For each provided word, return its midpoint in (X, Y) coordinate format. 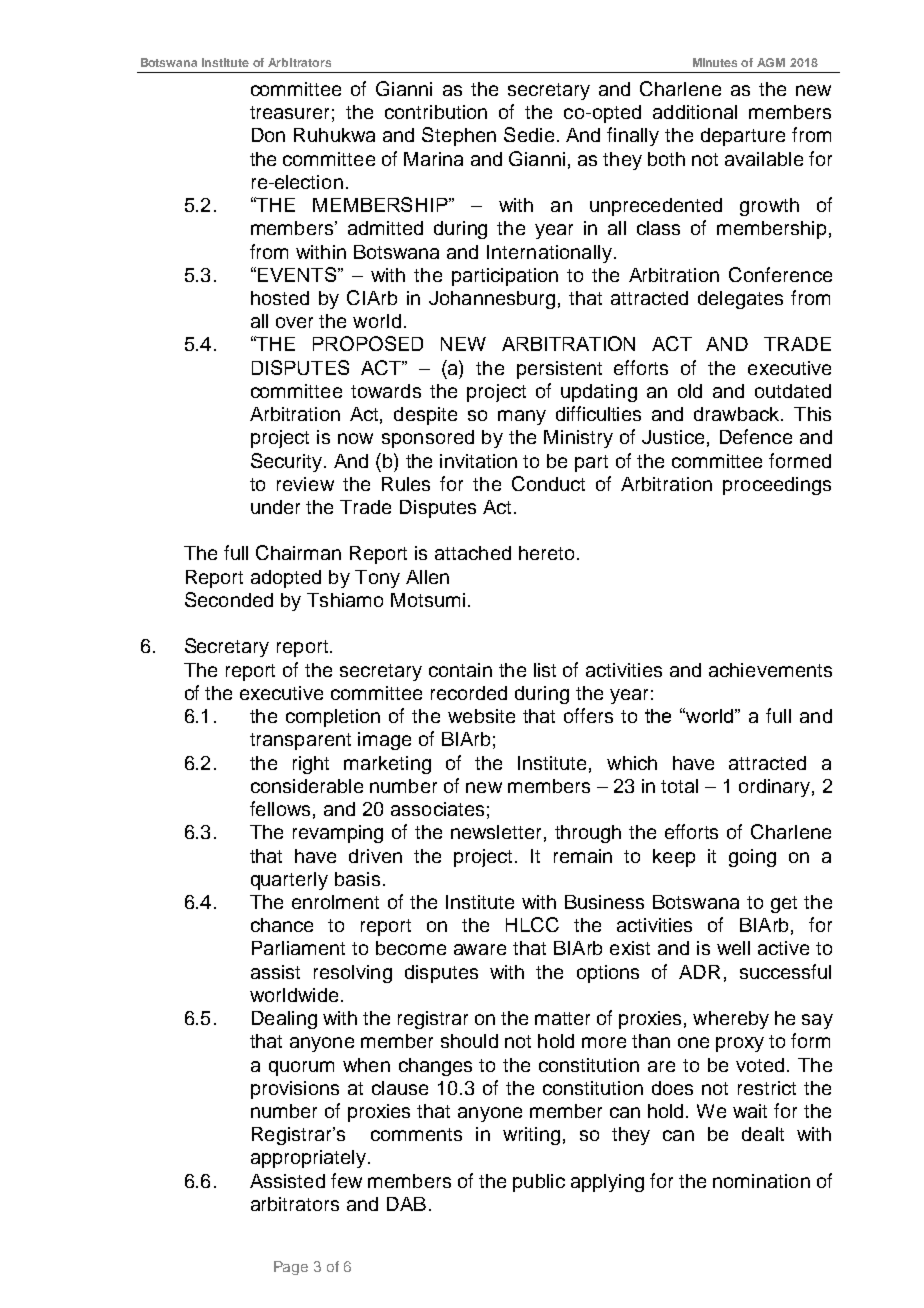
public (539, 1183)
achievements (770, 670)
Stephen (459, 136)
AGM (771, 62)
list (545, 670)
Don (268, 135)
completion (333, 718)
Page (291, 1268)
